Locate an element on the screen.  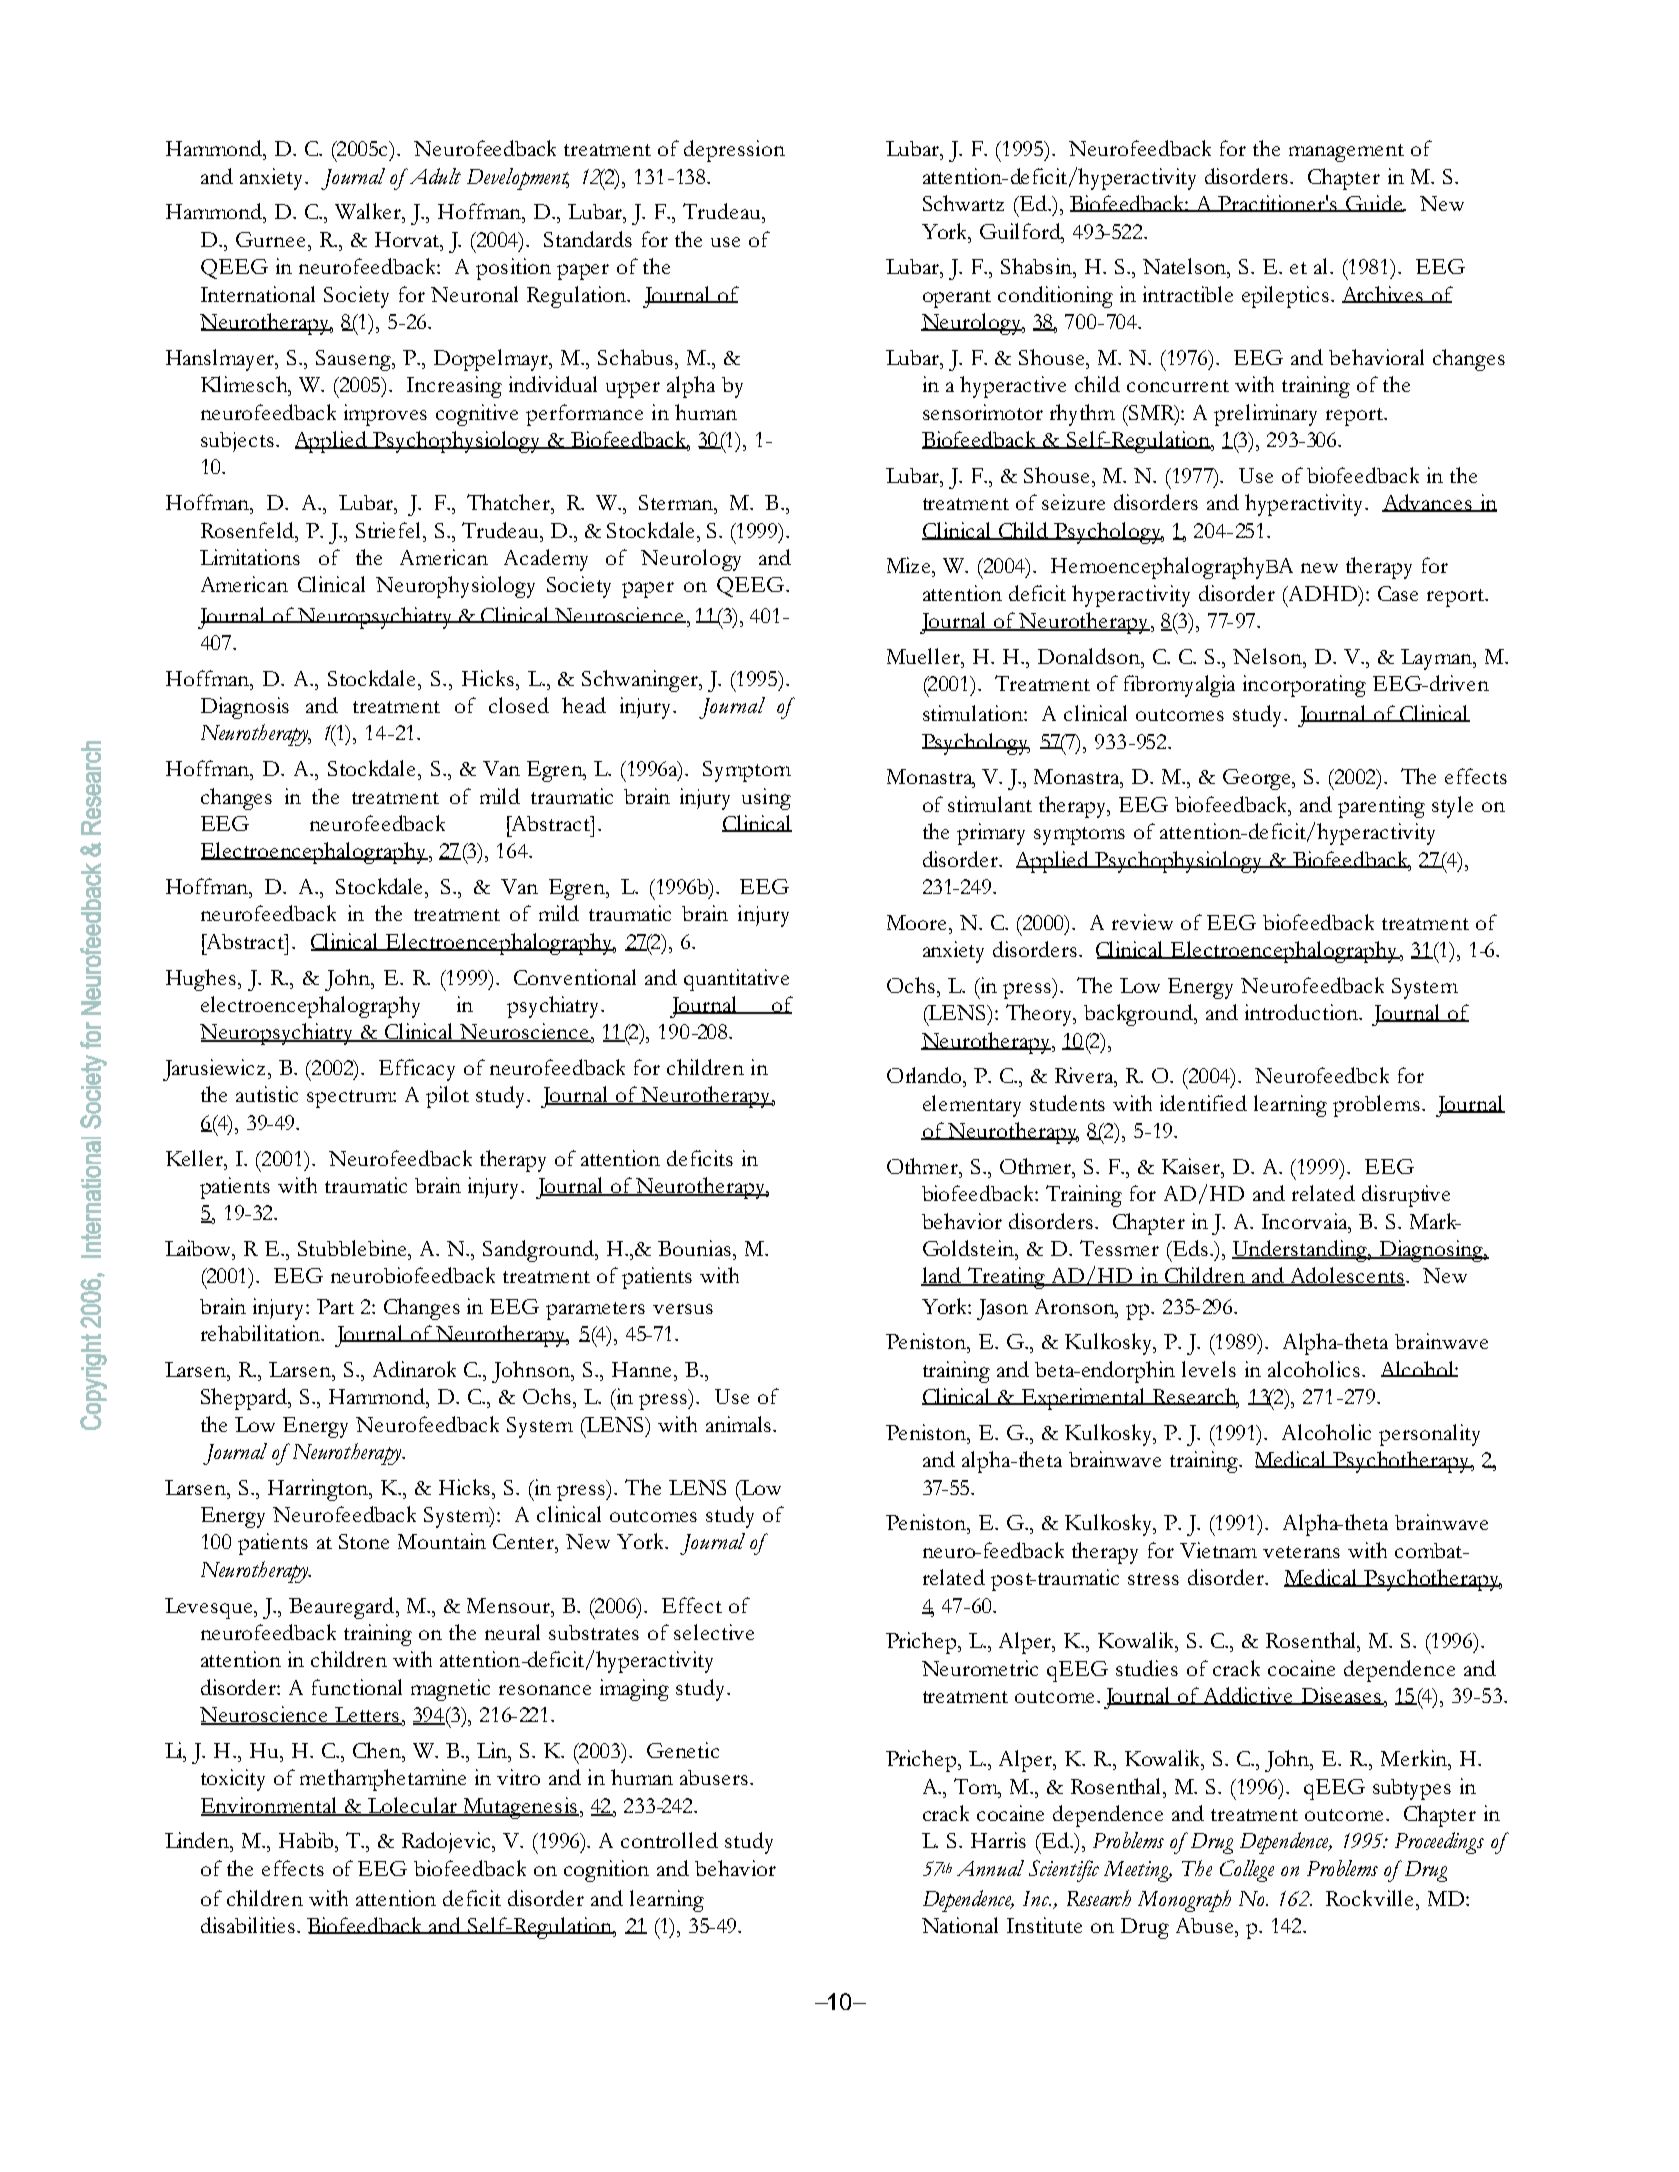
Schwartz is located at coordinates (963, 203).
